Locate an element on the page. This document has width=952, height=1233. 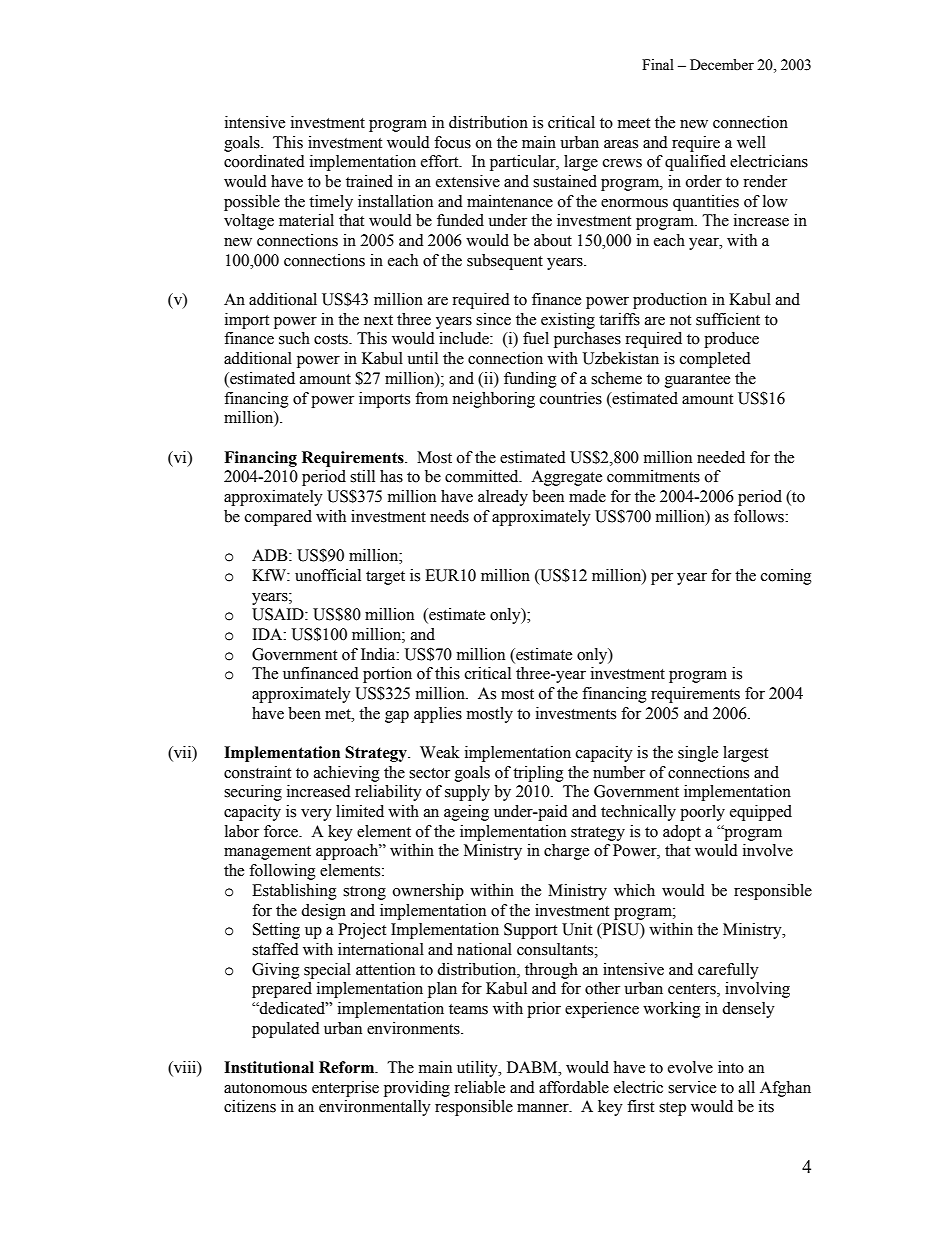
December is located at coordinates (722, 65).
